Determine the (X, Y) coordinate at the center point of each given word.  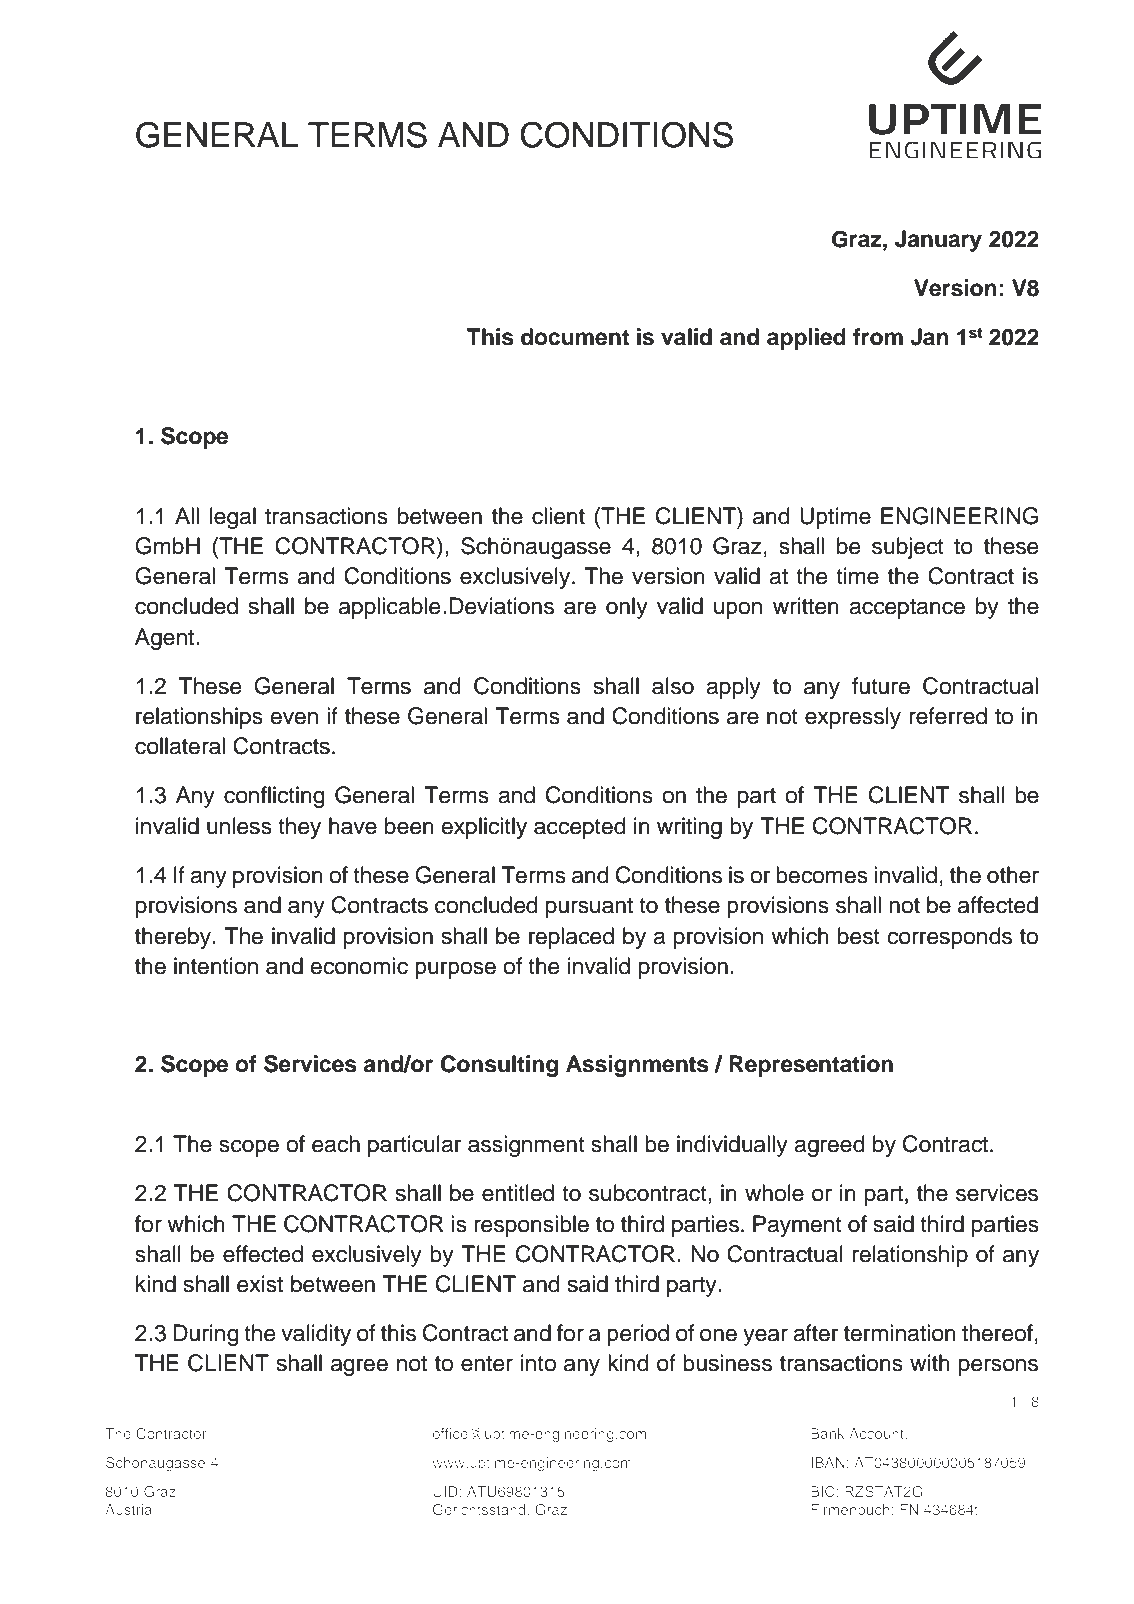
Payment (797, 1226)
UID (446, 1491)
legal (233, 518)
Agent (166, 639)
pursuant (589, 908)
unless (239, 826)
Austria (128, 1509)
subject (908, 548)
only (627, 608)
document (575, 337)
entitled (518, 1193)
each (336, 1144)
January (938, 241)
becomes (822, 875)
